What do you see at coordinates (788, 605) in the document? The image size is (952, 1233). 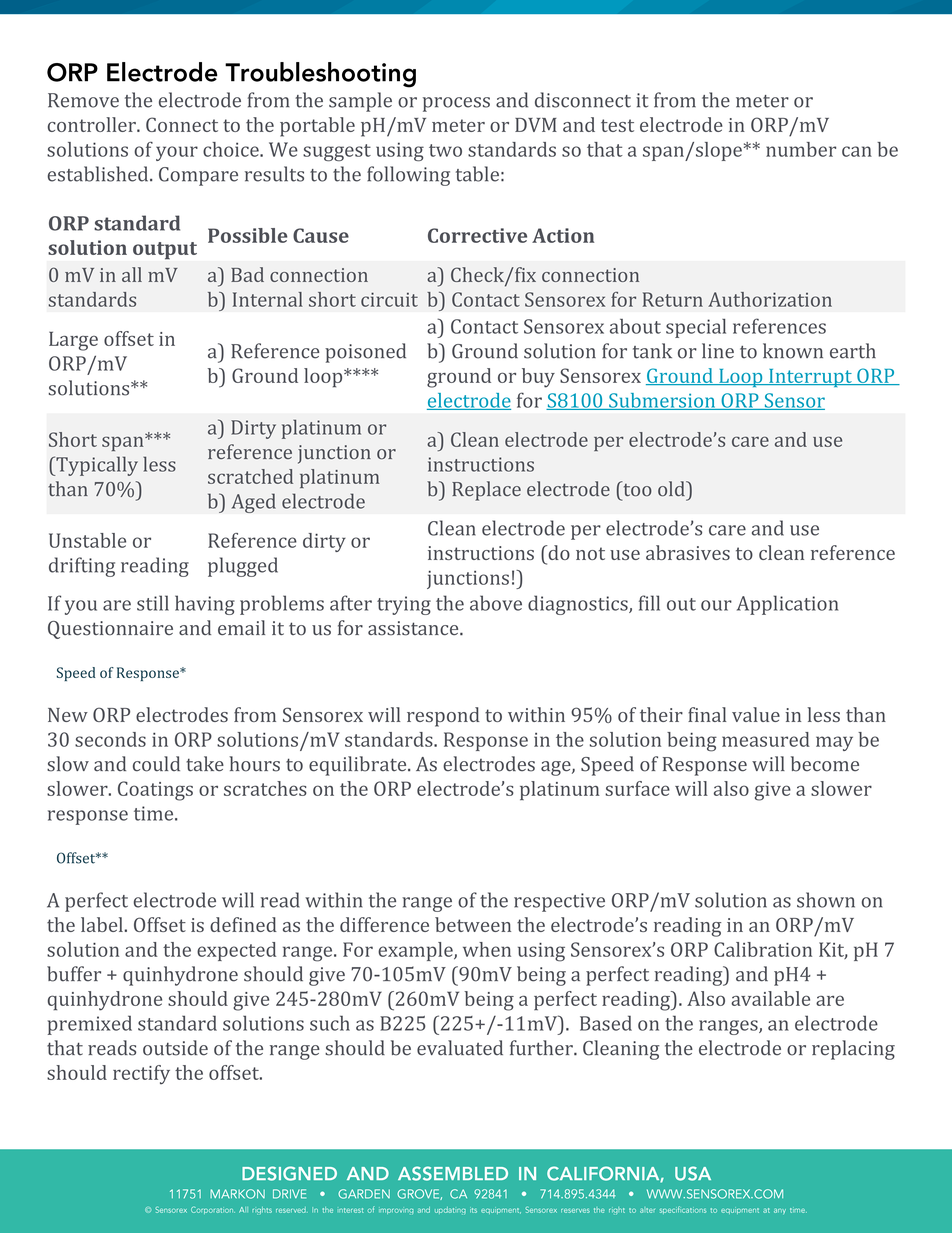 I see `Application` at bounding box center [788, 605].
